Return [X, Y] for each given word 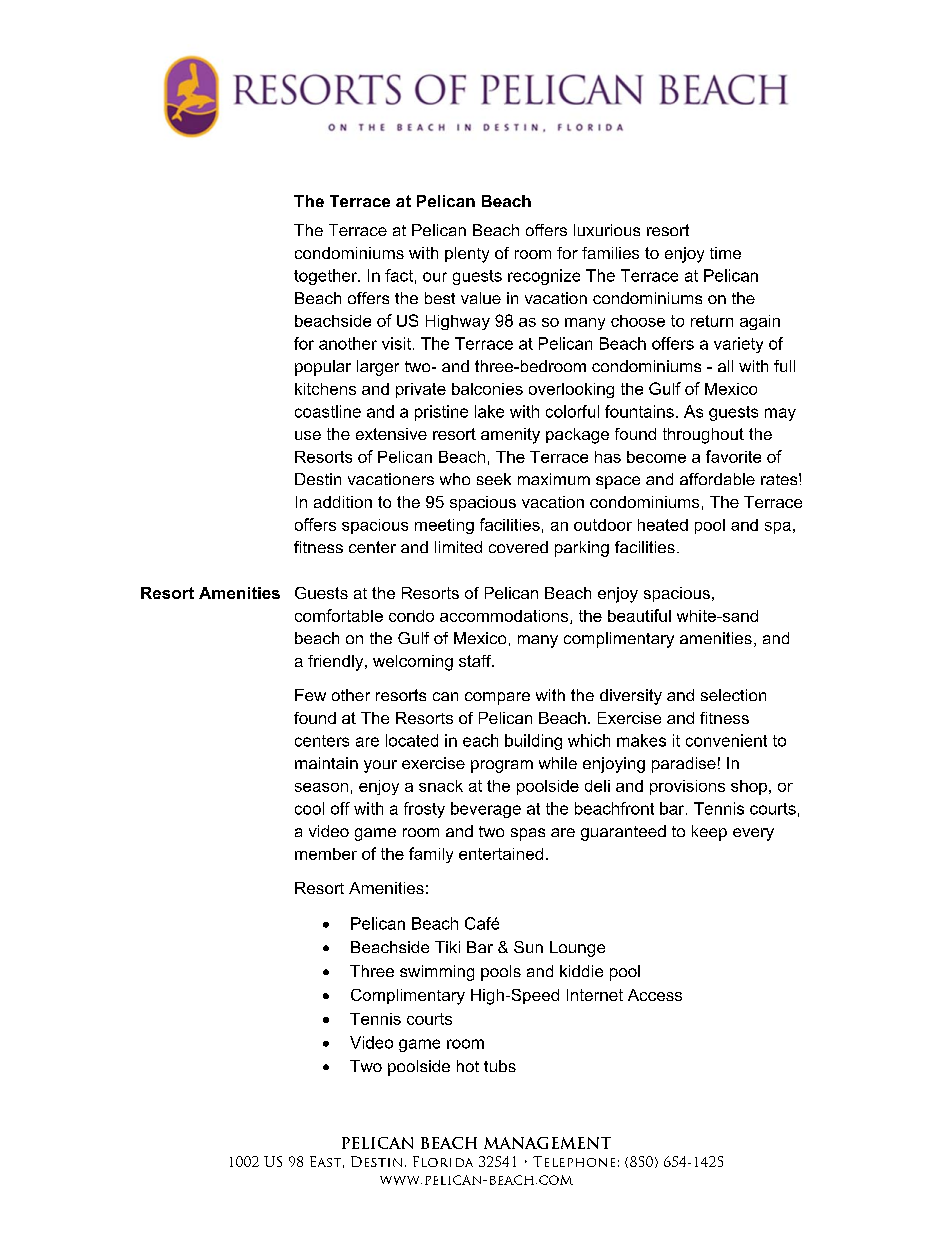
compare [497, 698]
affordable [717, 479]
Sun [528, 947]
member [326, 854]
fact [399, 275]
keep [709, 833]
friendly [337, 663]
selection [733, 695]
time [725, 253]
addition [343, 502]
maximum [554, 479]
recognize [544, 277]
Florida [443, 1161]
